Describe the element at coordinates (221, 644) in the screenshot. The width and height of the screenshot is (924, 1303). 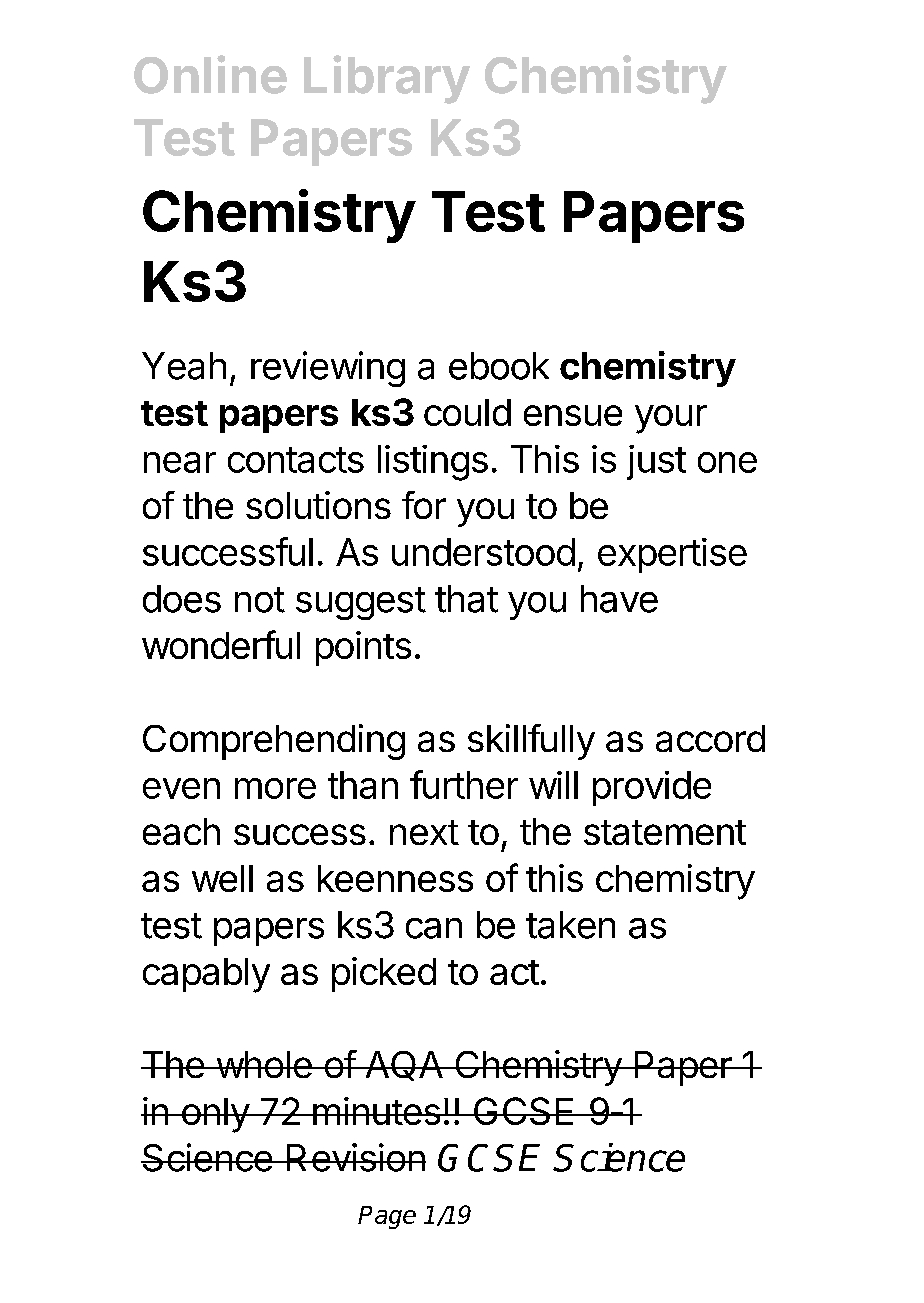
I see `wonderful` at that location.
